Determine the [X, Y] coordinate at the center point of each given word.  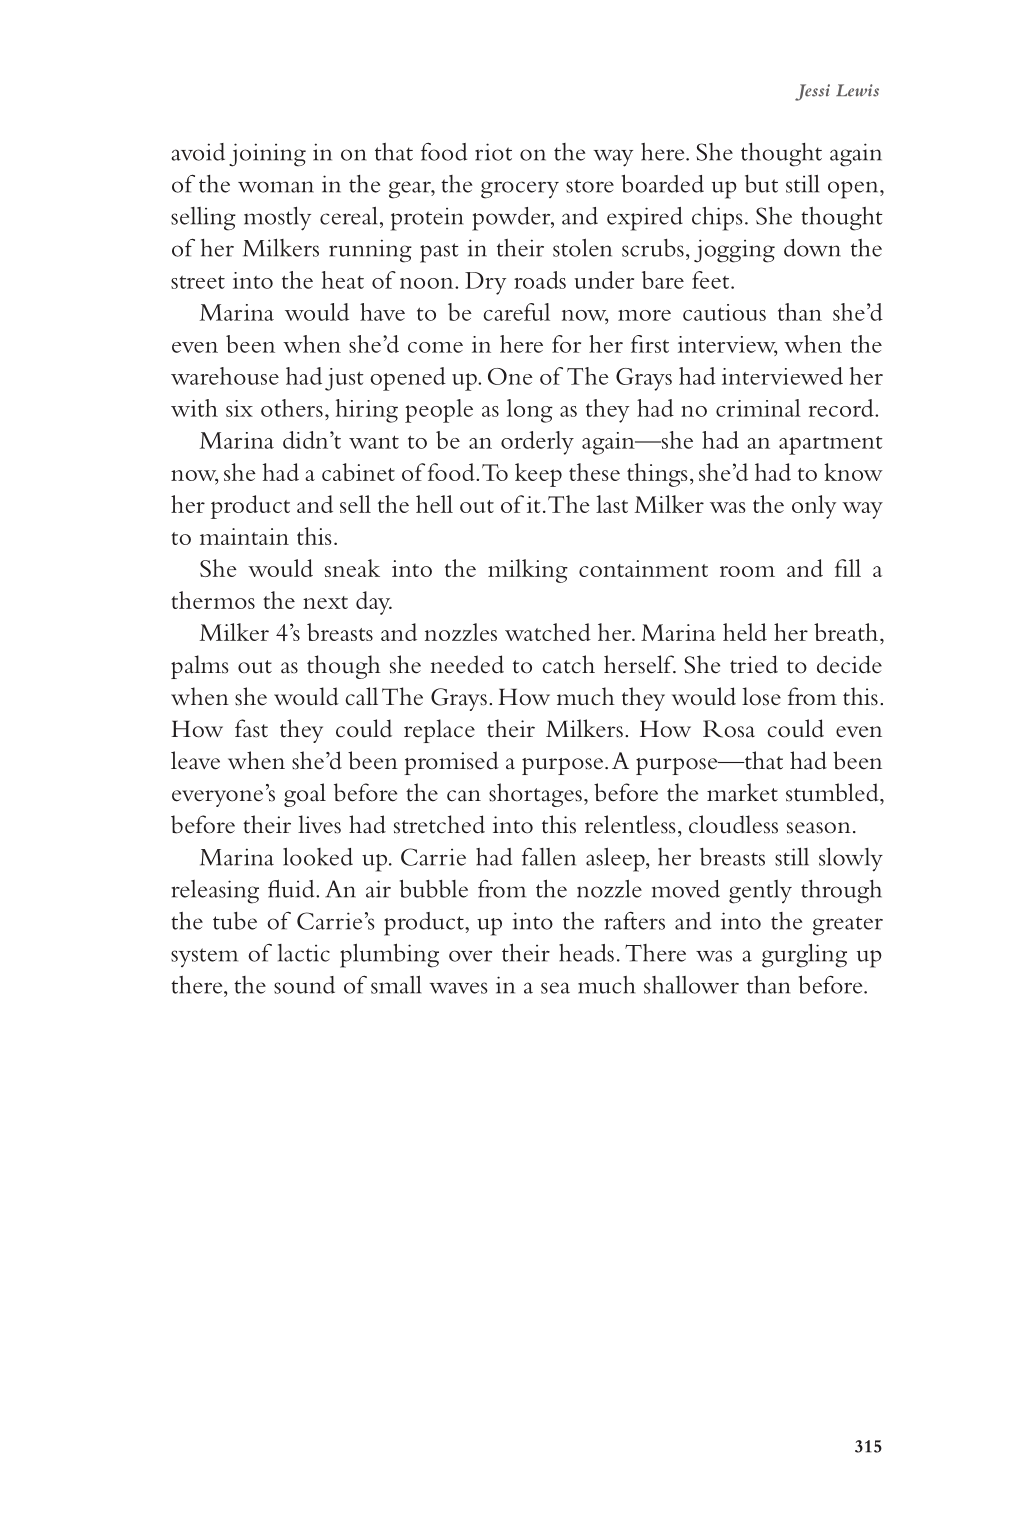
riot [493, 152]
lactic [304, 953]
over [471, 956]
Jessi [812, 92]
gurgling [804, 955]
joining [267, 155]
